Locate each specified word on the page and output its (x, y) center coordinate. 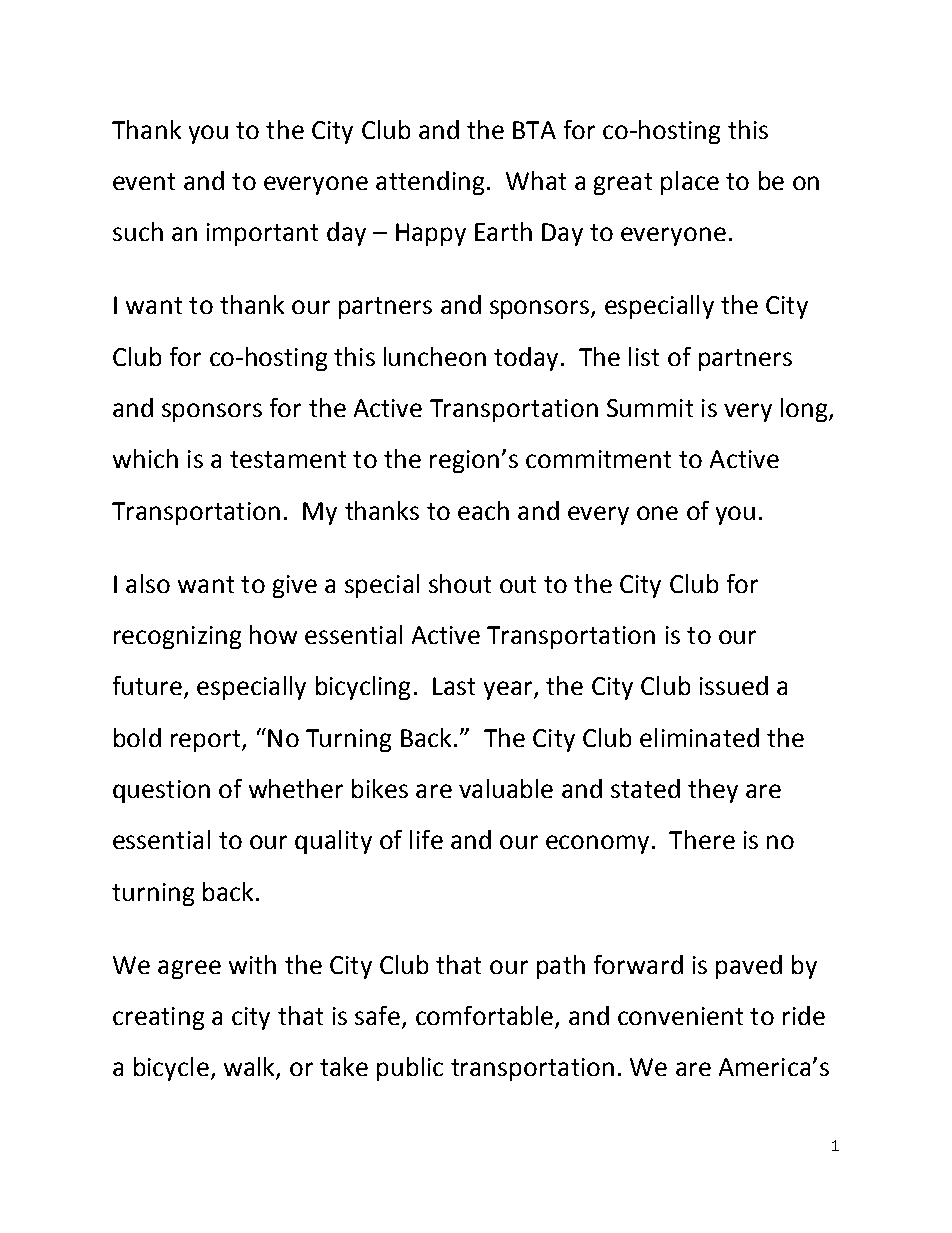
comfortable (486, 1017)
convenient (680, 1016)
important (262, 234)
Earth (503, 231)
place (690, 183)
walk (250, 1068)
